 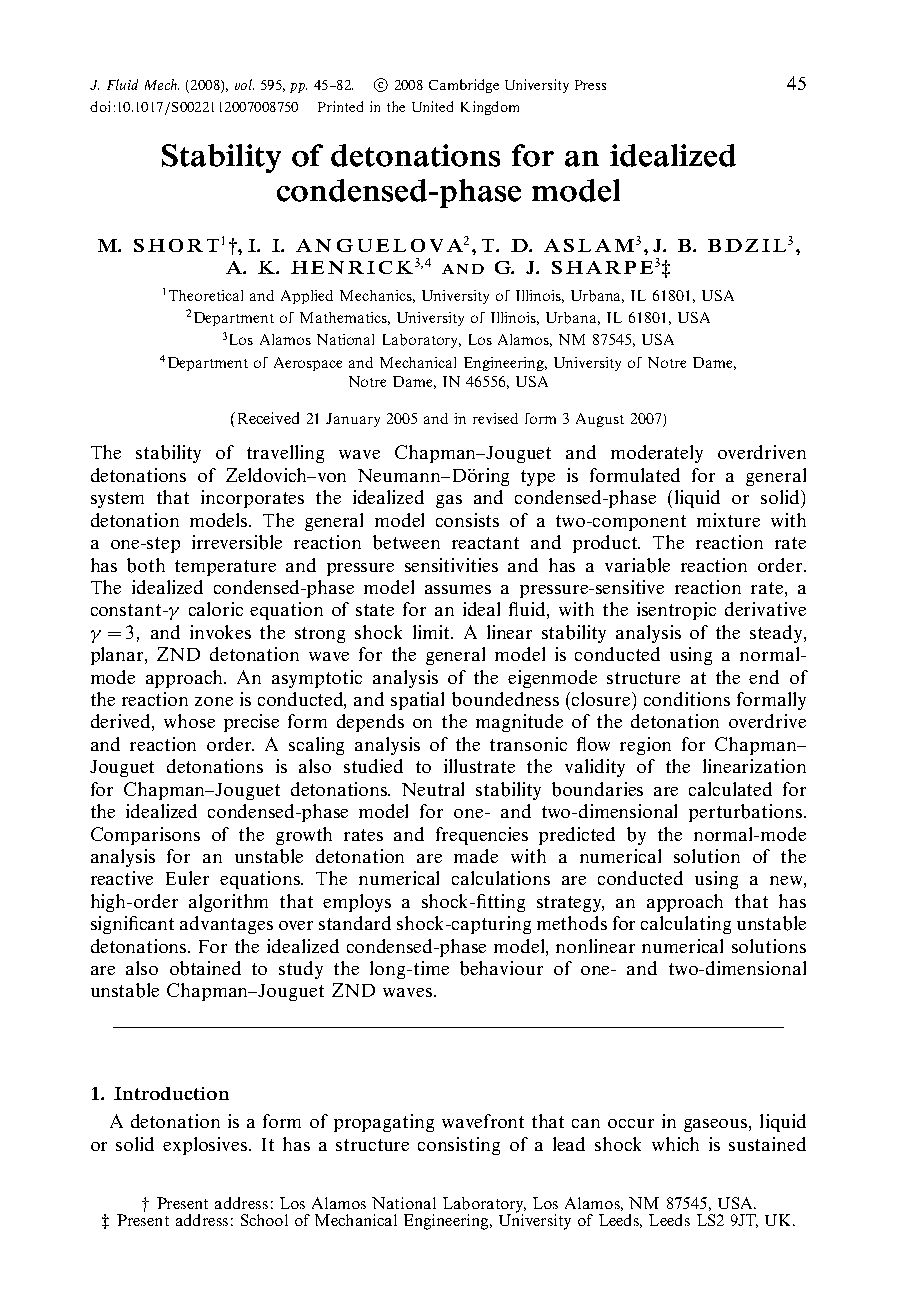 I want to click on advantages, so click(x=226, y=925).
